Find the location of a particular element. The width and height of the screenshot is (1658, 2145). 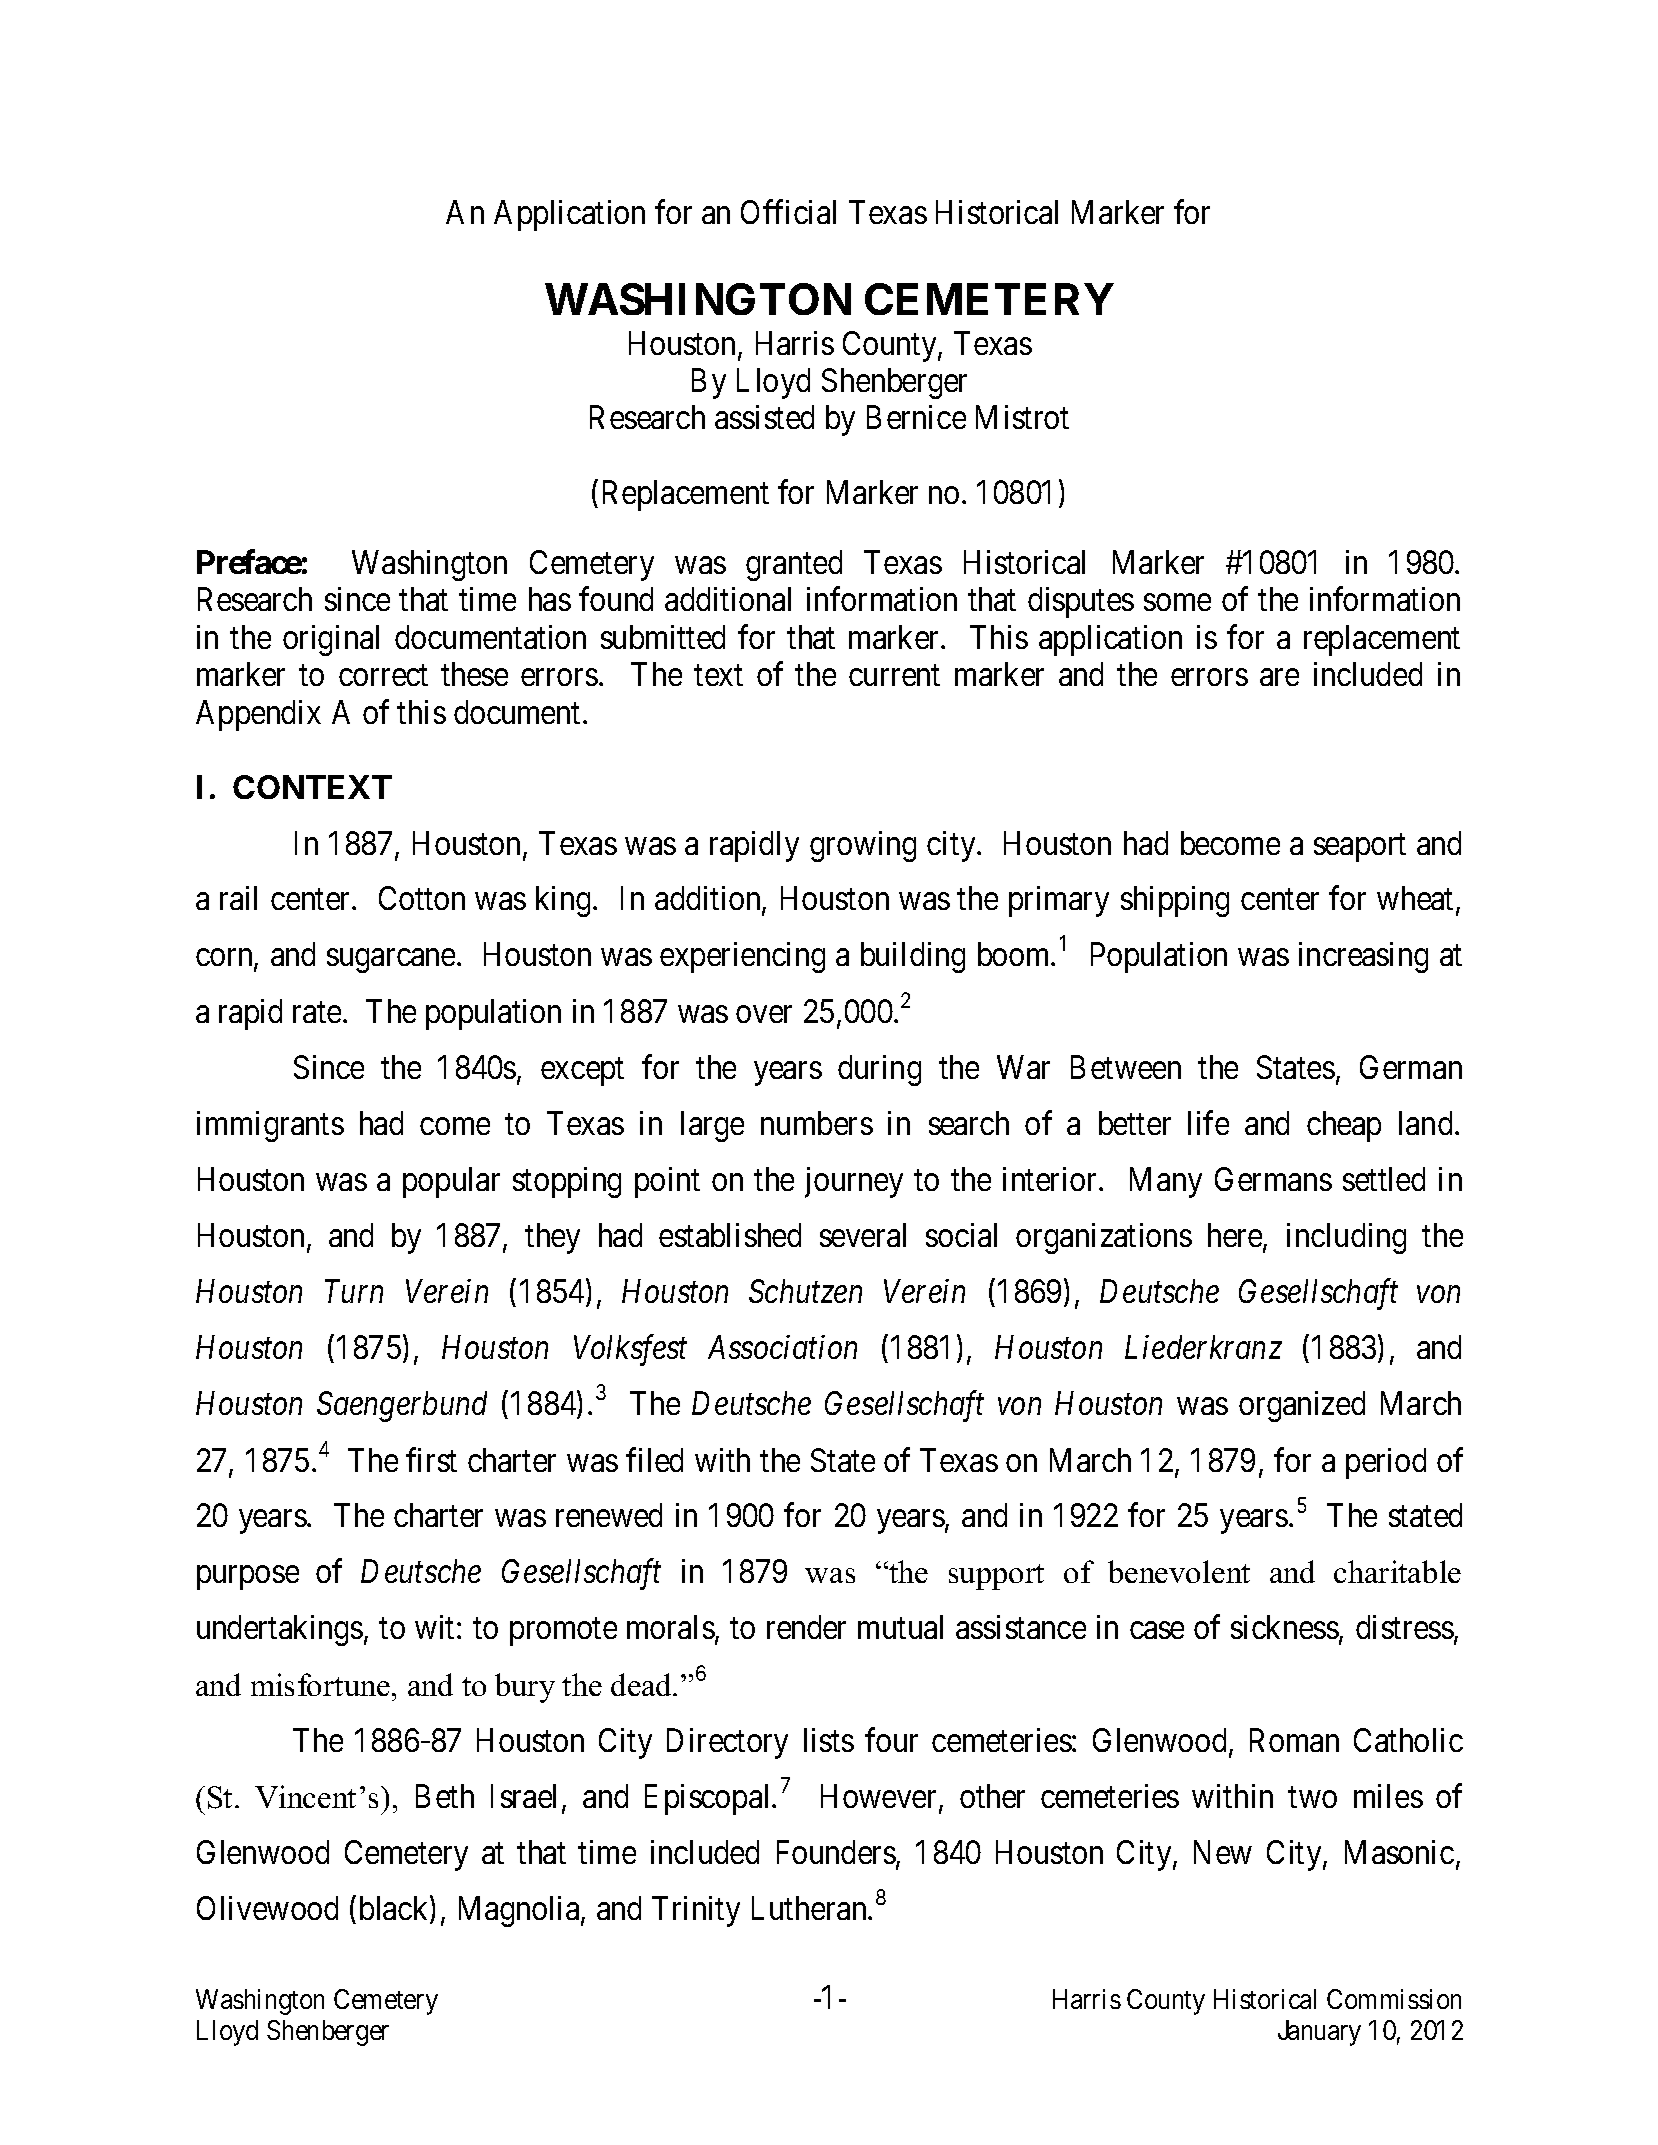

January is located at coordinates (1319, 2033).
